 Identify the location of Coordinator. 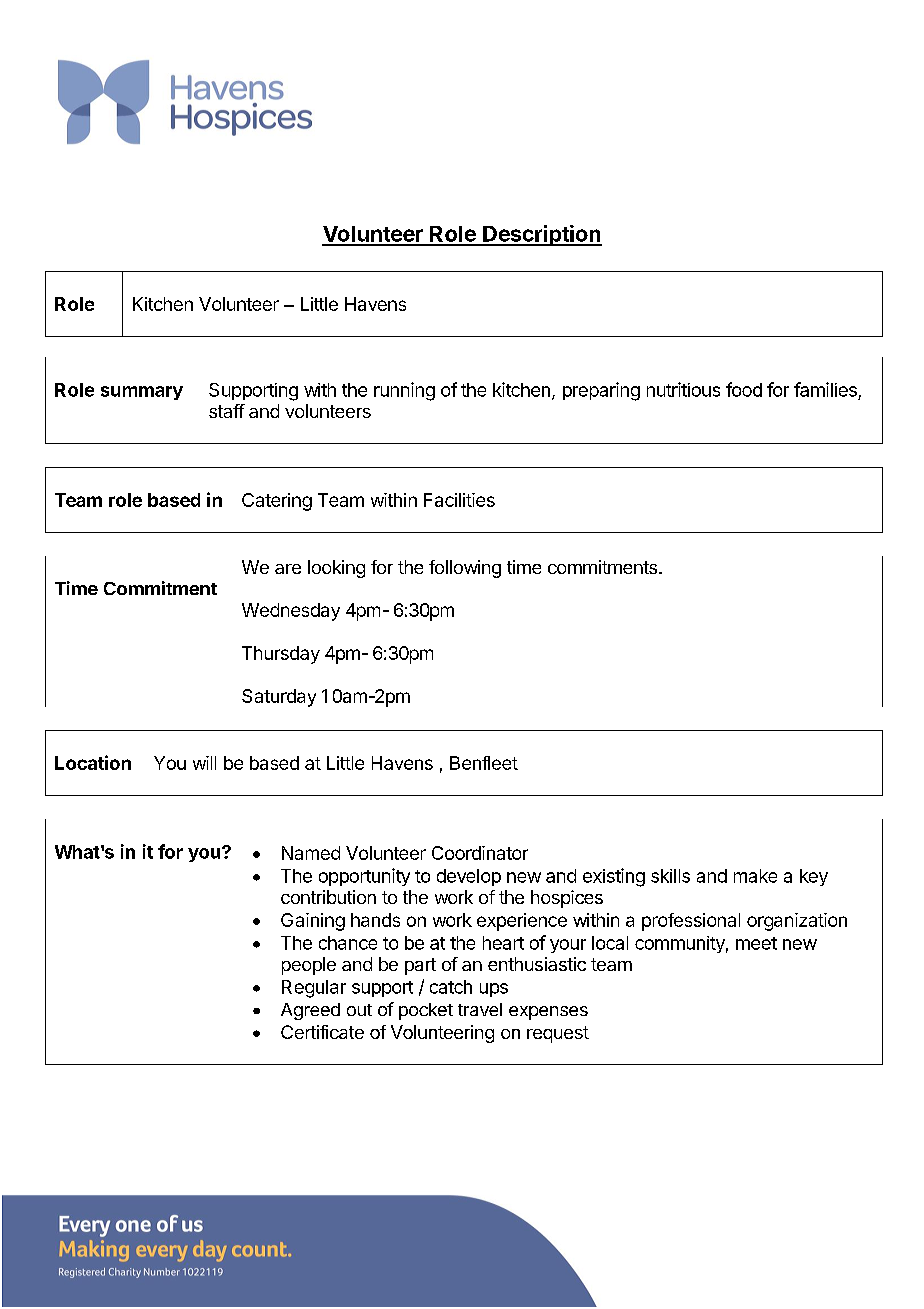
(480, 853).
